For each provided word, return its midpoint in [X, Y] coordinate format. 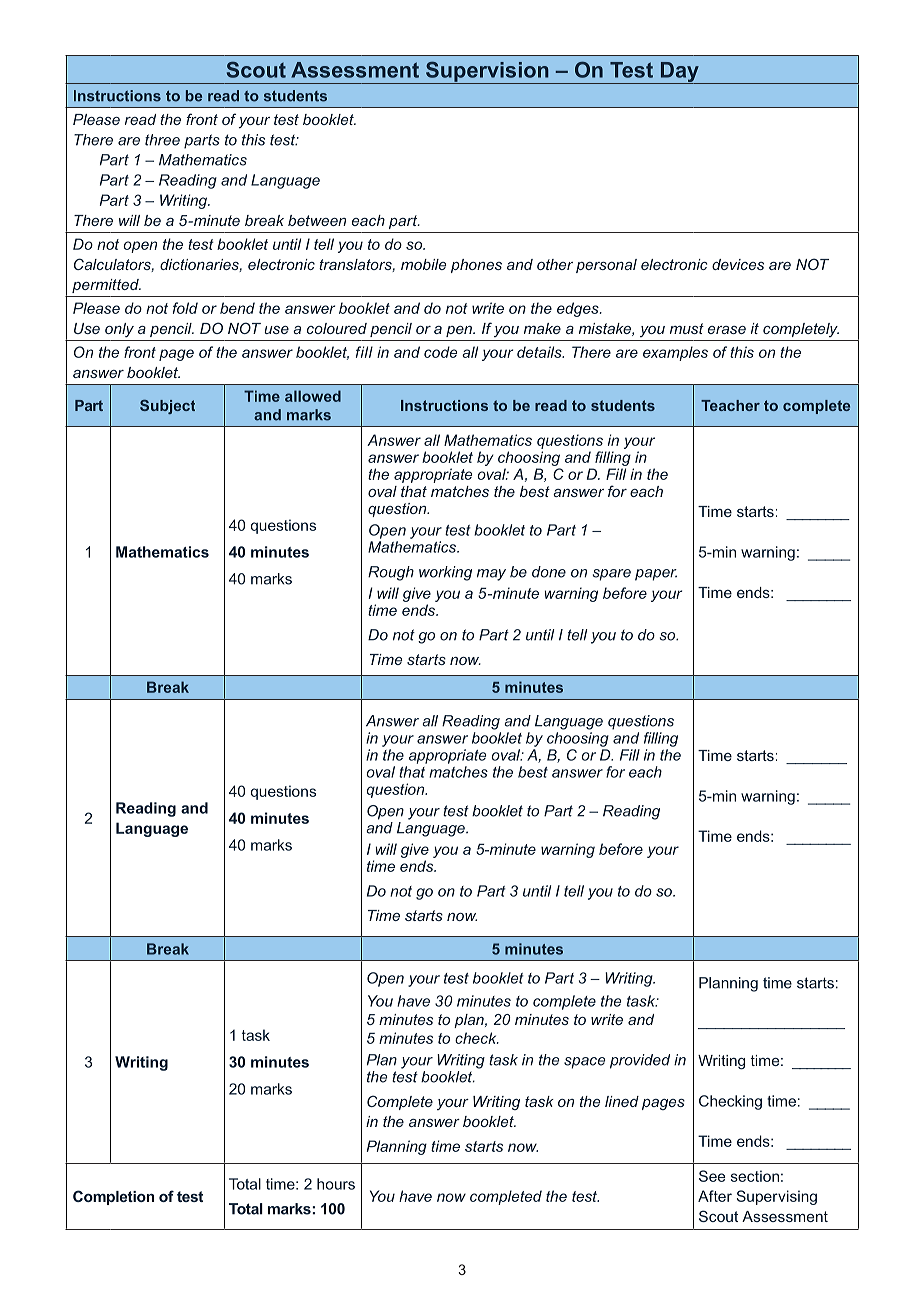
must [687, 328]
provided [640, 1061]
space [585, 1063]
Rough [391, 573]
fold [185, 308]
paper [656, 575]
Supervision [487, 72]
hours [336, 1184]
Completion [113, 1197]
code [440, 352]
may [491, 575]
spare [611, 575]
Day [679, 73]
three [162, 140]
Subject [167, 407]
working [445, 573]
